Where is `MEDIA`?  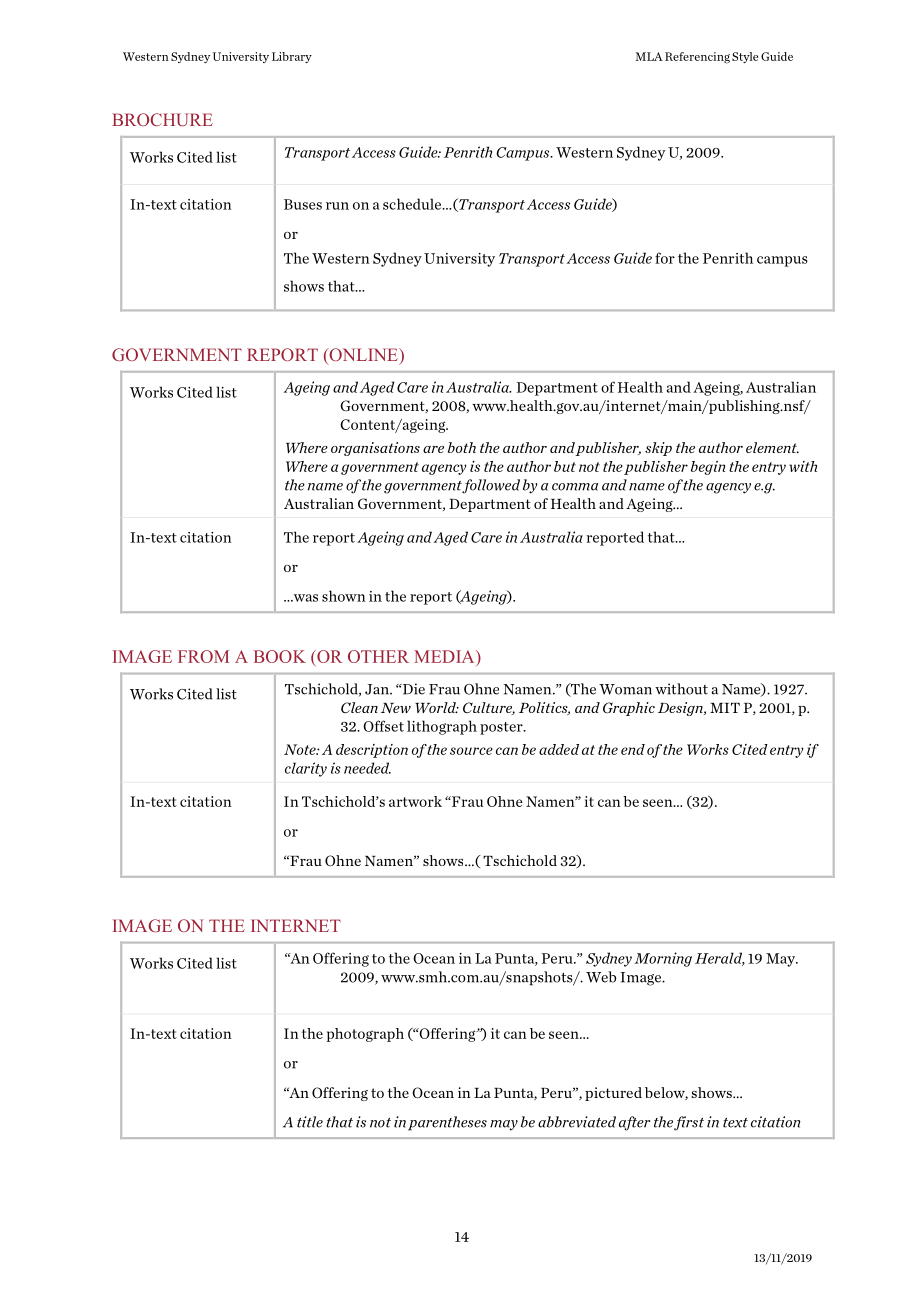
MEDIA is located at coordinates (445, 656).
